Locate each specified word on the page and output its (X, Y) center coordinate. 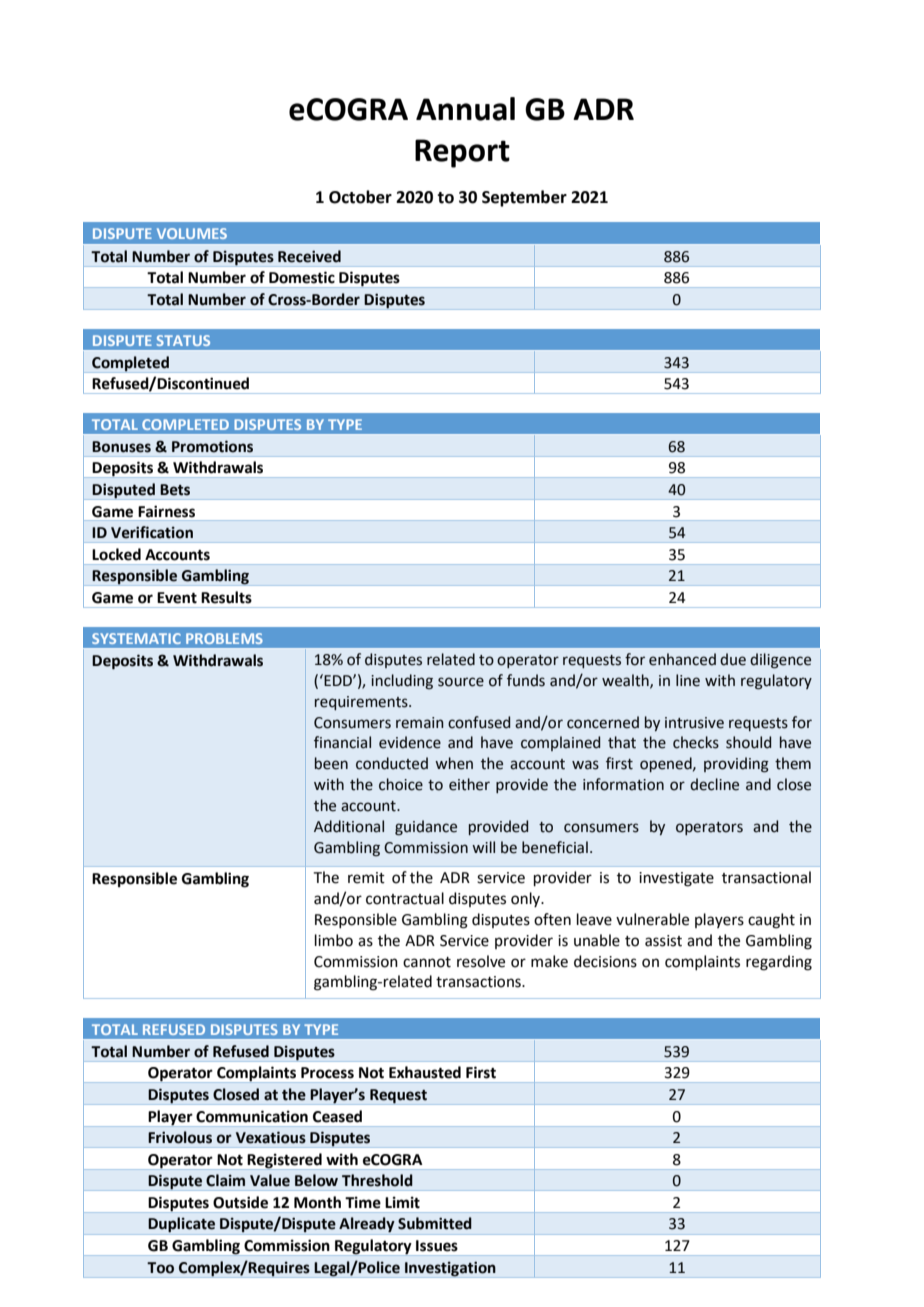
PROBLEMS (224, 638)
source (461, 682)
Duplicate (182, 1226)
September (524, 198)
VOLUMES (192, 233)
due (733, 659)
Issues (437, 1246)
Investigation (450, 1269)
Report (462, 153)
